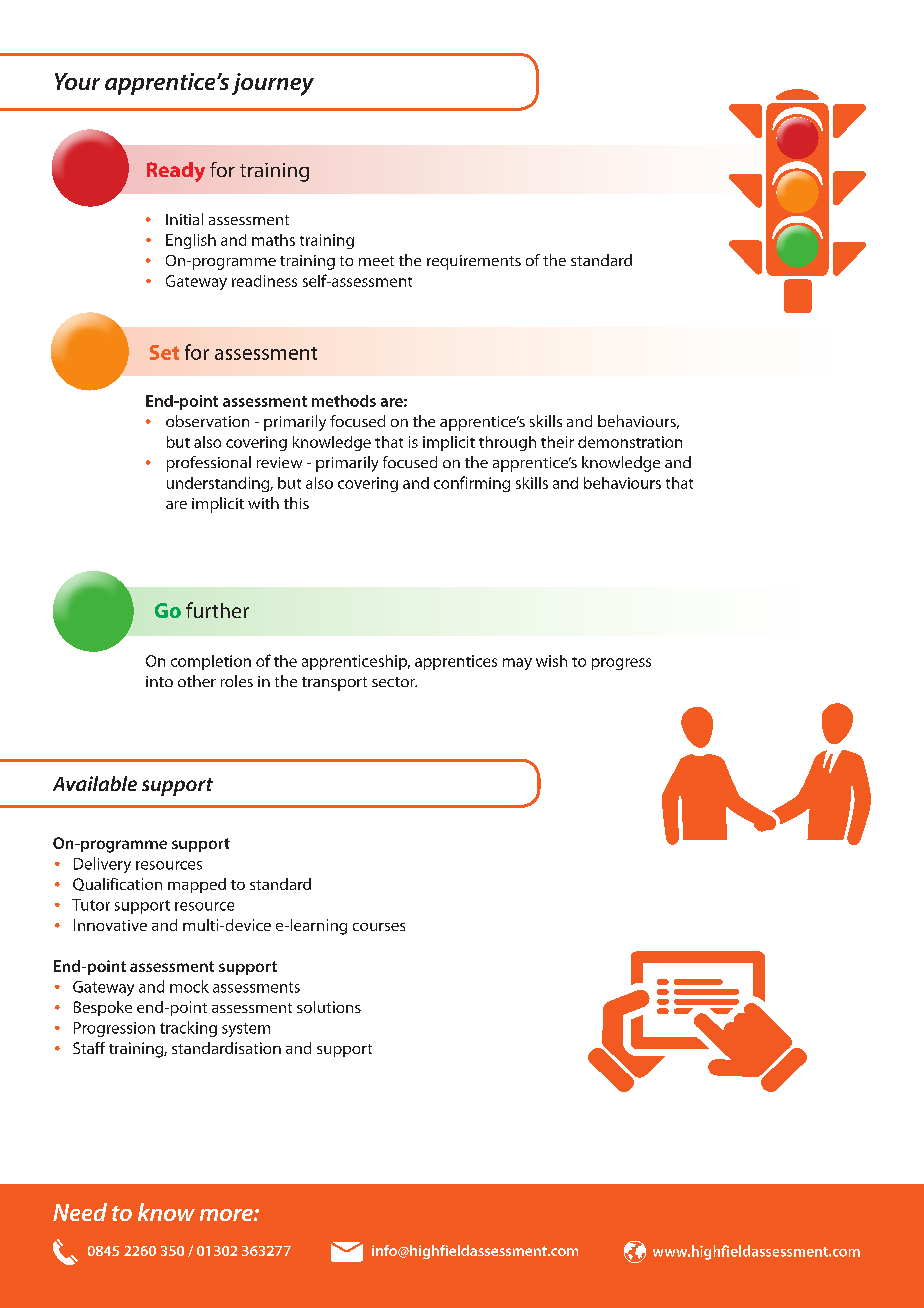 Image resolution: width=924 pixels, height=1308 pixels. I want to click on Innovative, so click(110, 925).
